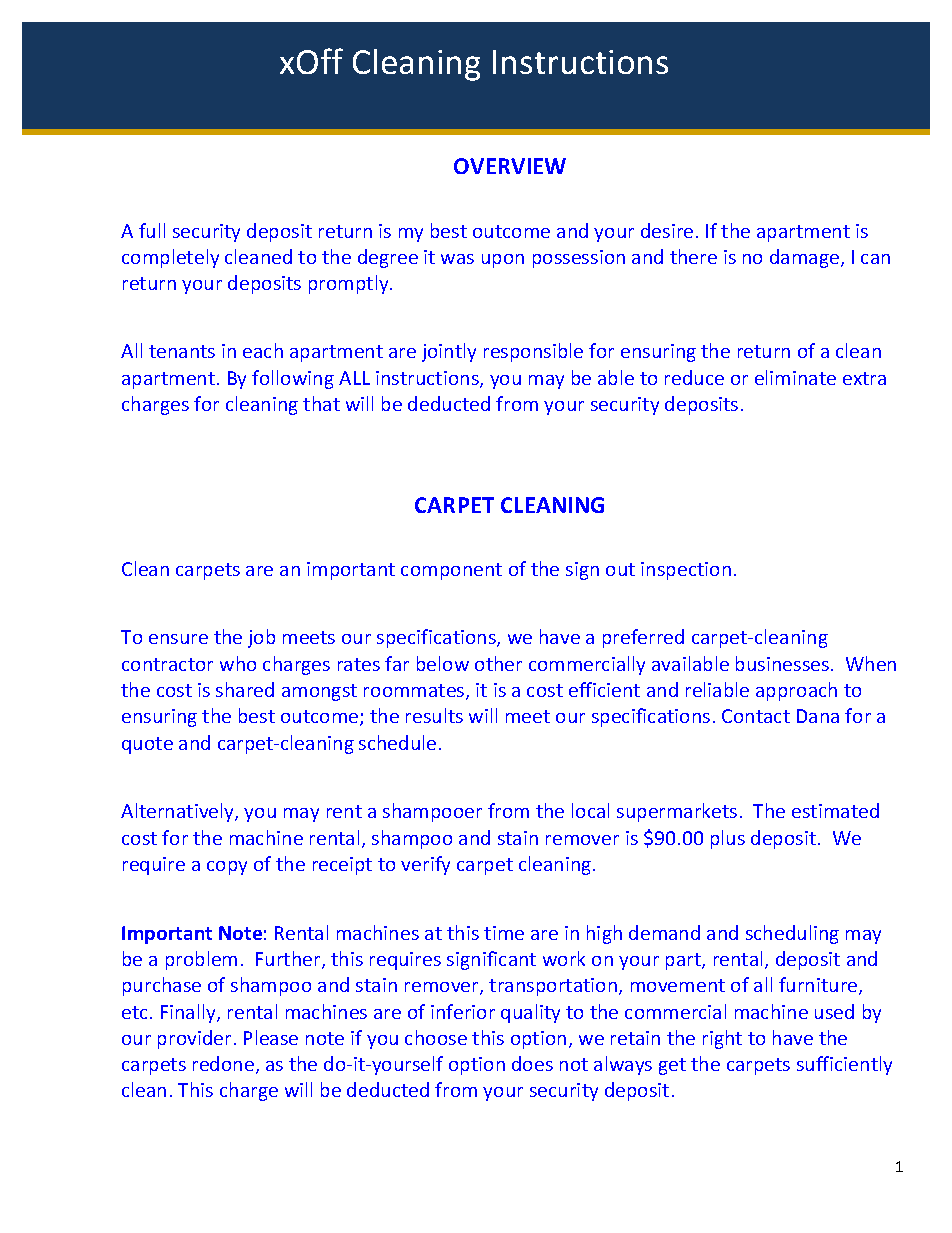  What do you see at coordinates (722, 1039) in the image?
I see `right` at bounding box center [722, 1039].
